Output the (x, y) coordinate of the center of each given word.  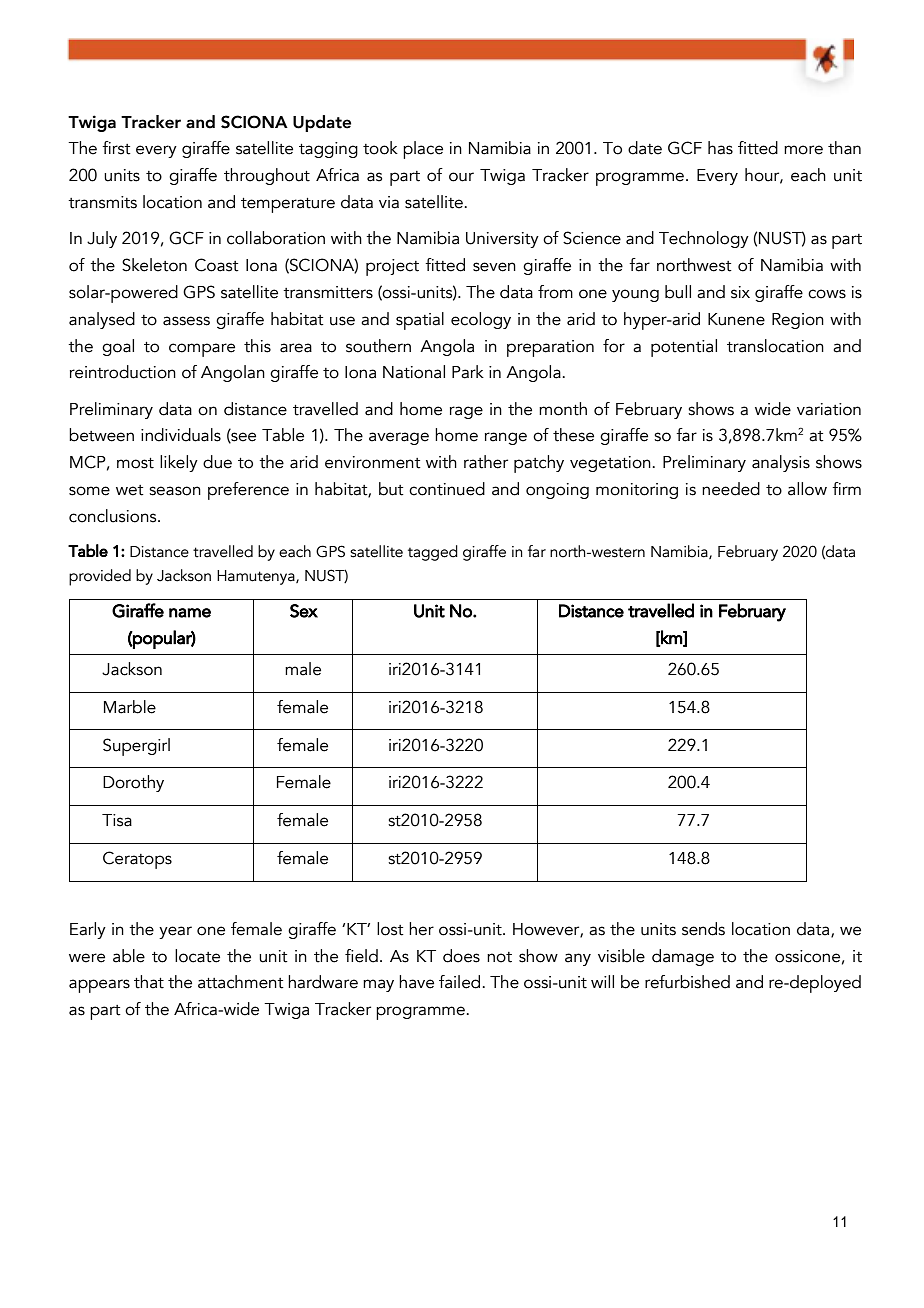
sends (703, 929)
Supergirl (136, 747)
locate (197, 956)
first (116, 148)
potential (684, 348)
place (423, 150)
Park (468, 372)
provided (100, 577)
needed (731, 489)
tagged (433, 553)
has (720, 148)
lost (390, 929)
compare (202, 350)
